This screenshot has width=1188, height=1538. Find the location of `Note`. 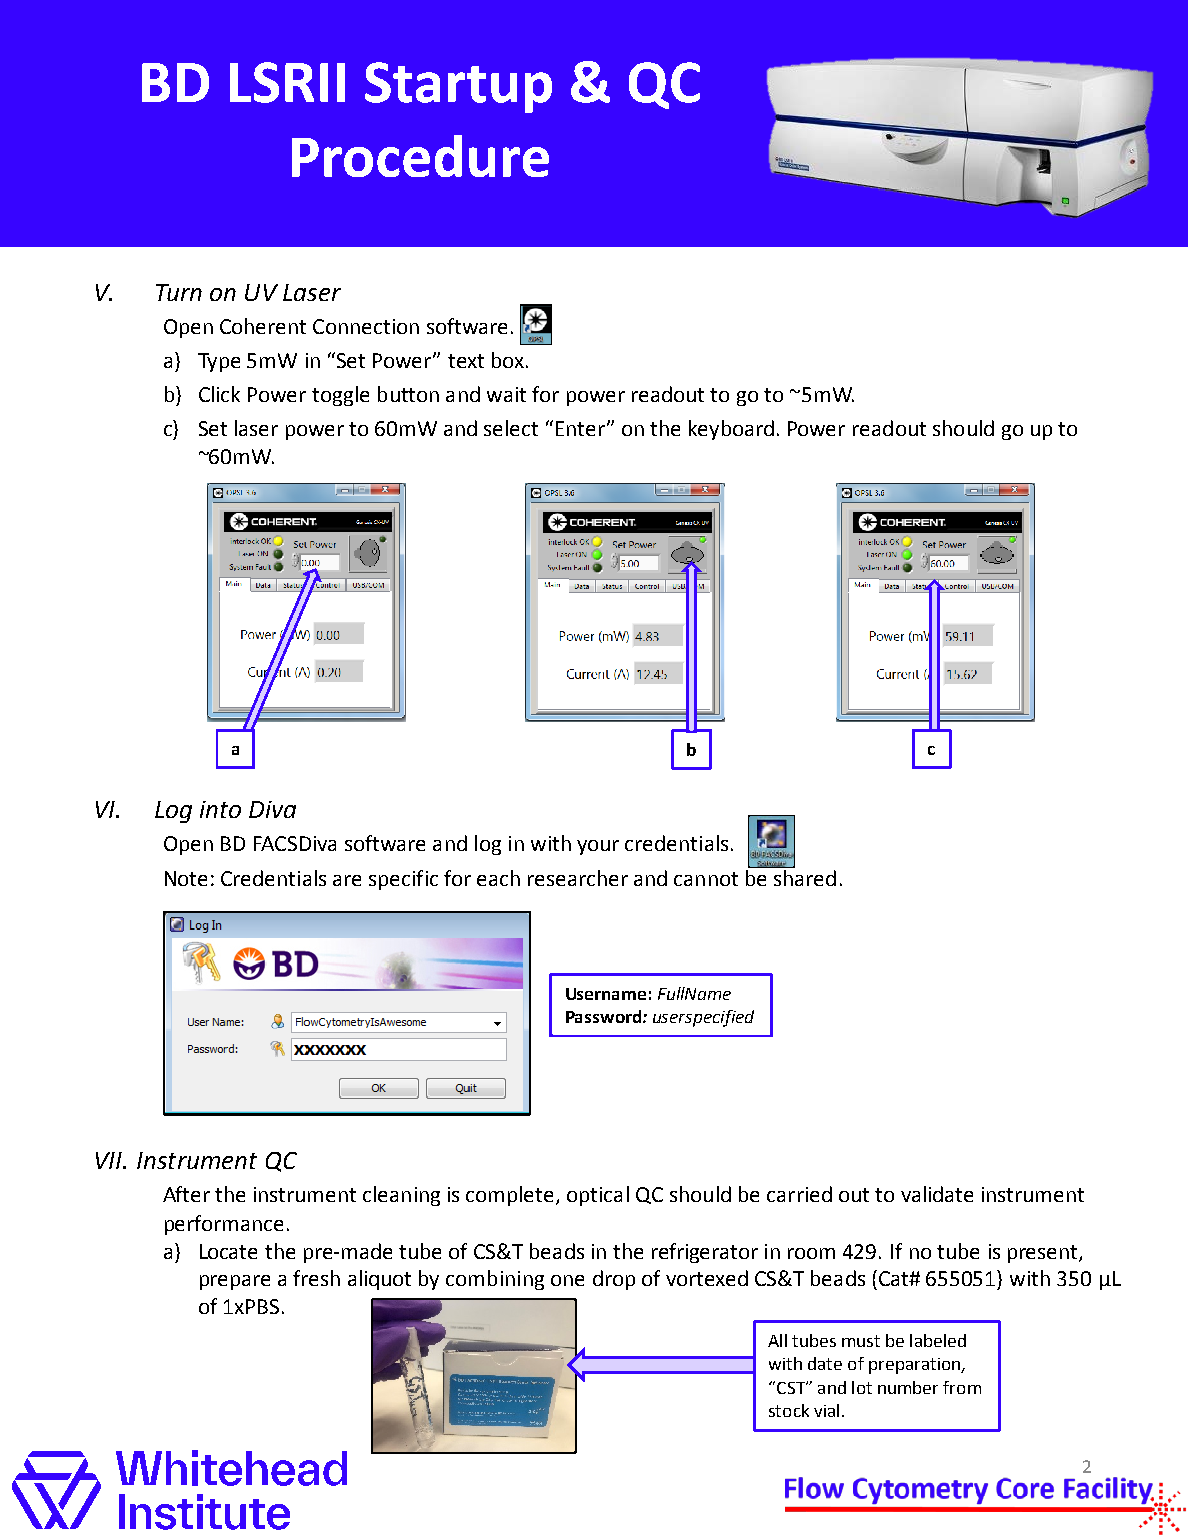

Note is located at coordinates (186, 878).
